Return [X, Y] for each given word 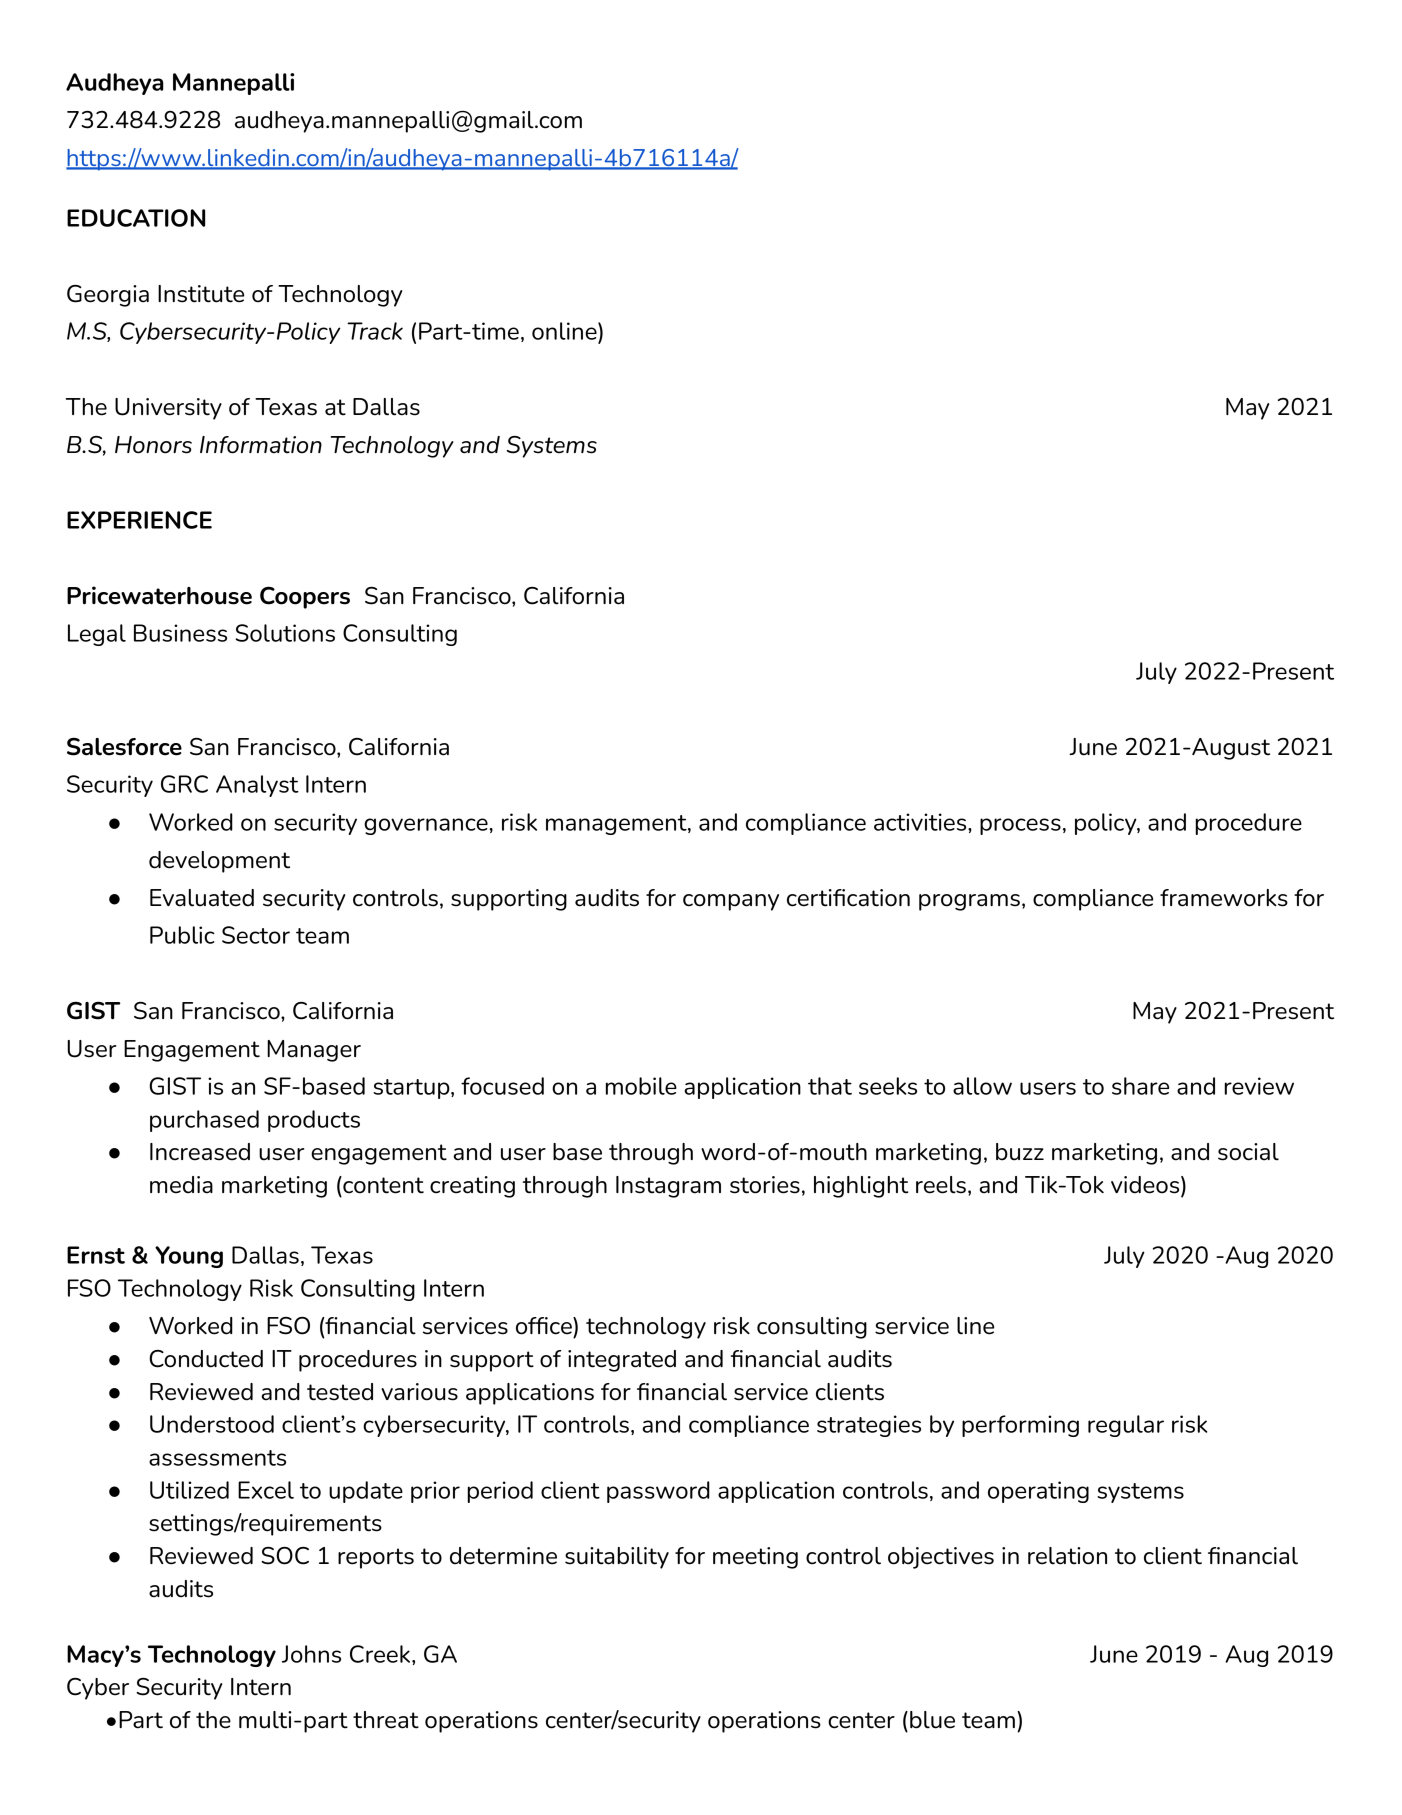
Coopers [305, 597]
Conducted [206, 1359]
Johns [311, 1654]
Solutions [285, 633]
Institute [201, 294]
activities [921, 822]
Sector [256, 935]
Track [375, 331]
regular [1126, 1426]
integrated [622, 1361]
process [1020, 826]
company [731, 902]
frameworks [1224, 898]
